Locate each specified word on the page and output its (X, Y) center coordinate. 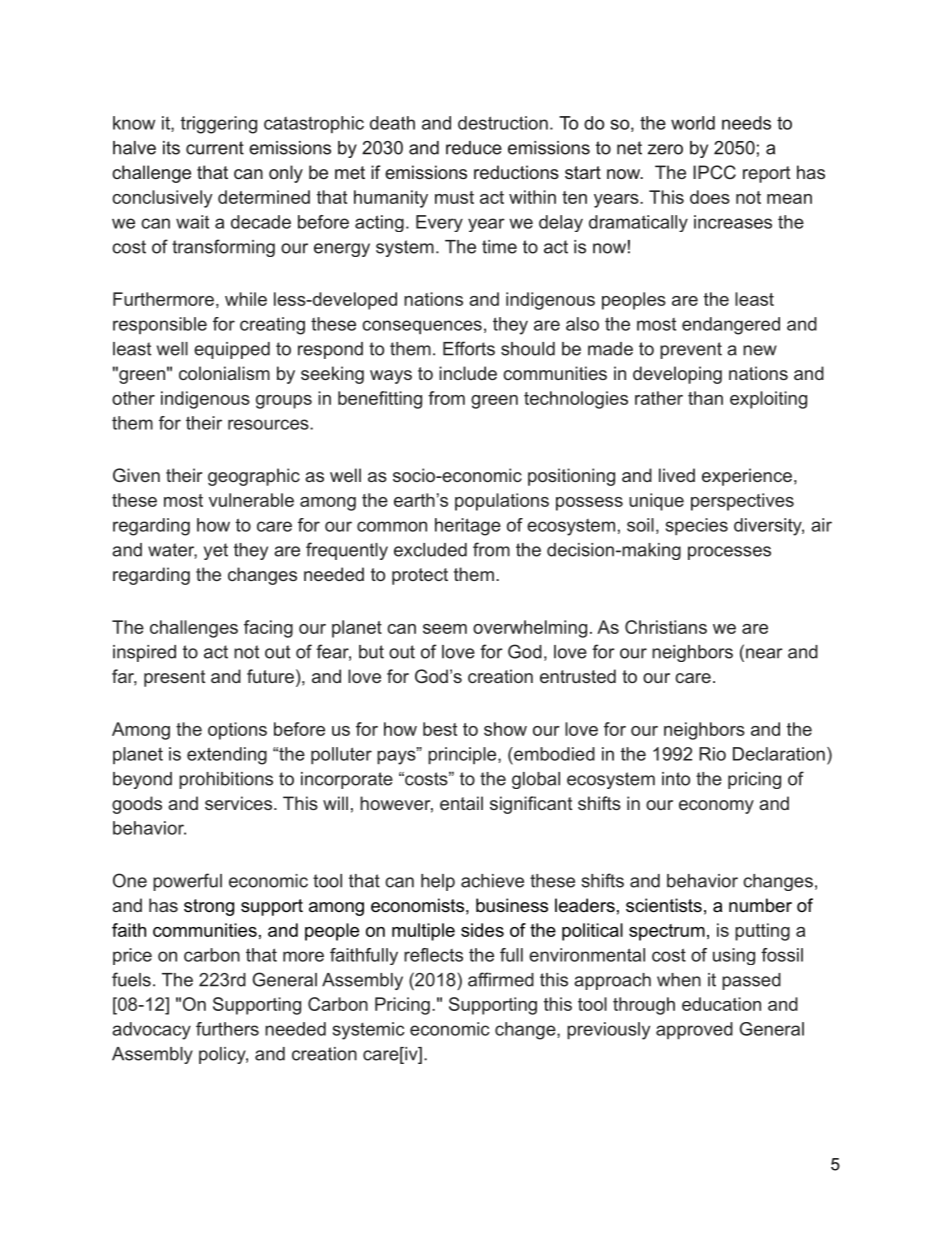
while (246, 299)
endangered (731, 326)
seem (445, 629)
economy (716, 807)
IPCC (714, 172)
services (240, 803)
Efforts (469, 348)
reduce (474, 148)
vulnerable (251, 500)
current (215, 148)
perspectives (742, 502)
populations (502, 502)
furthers (227, 1029)
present (174, 678)
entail (461, 803)
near (763, 653)
